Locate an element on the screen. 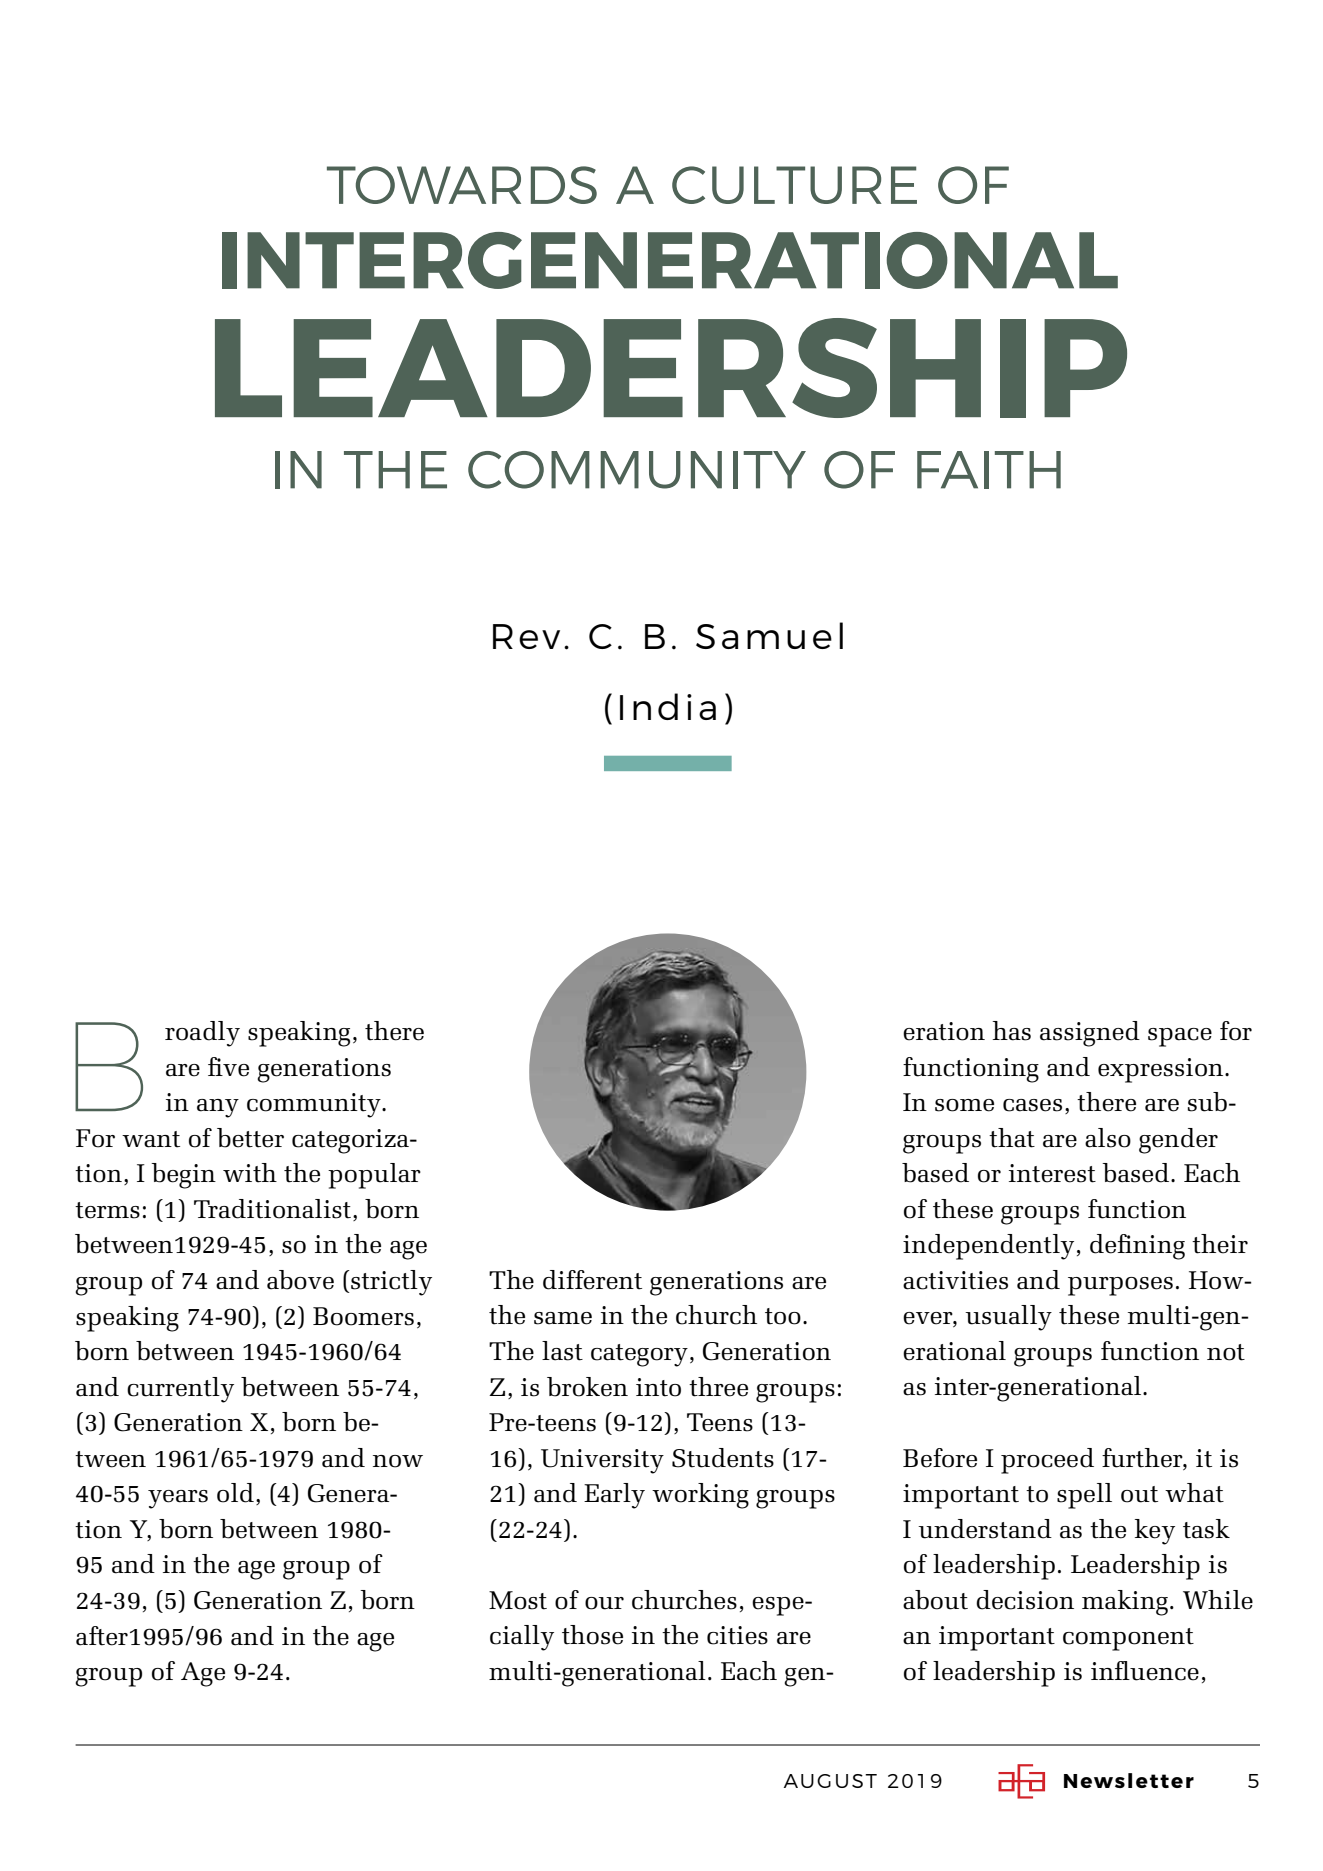 The width and height of the screenshot is (1323, 1871). five is located at coordinates (228, 1067).
